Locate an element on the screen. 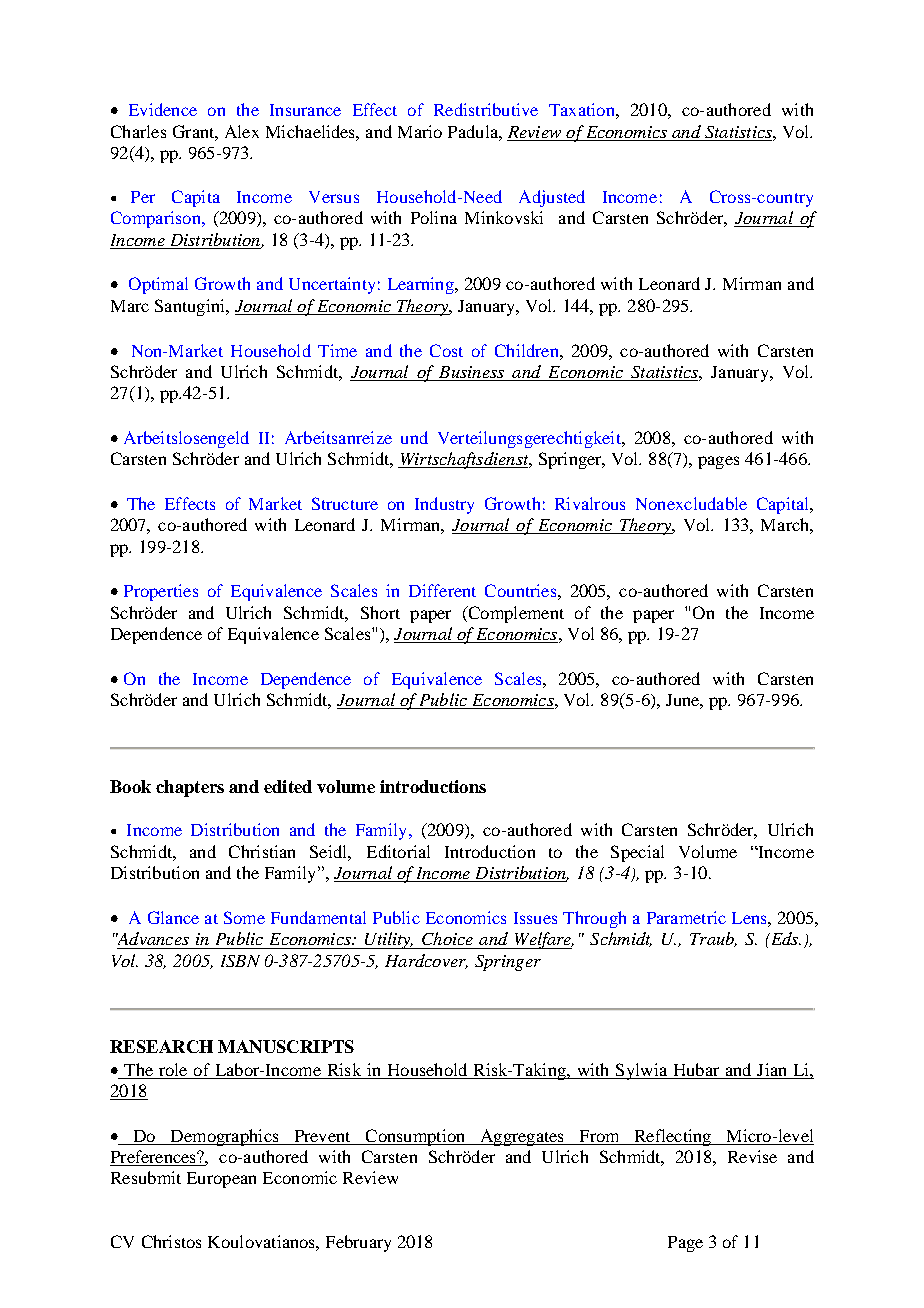 Image resolution: width=924 pixels, height=1308 pixels. Revise is located at coordinates (752, 1156).
